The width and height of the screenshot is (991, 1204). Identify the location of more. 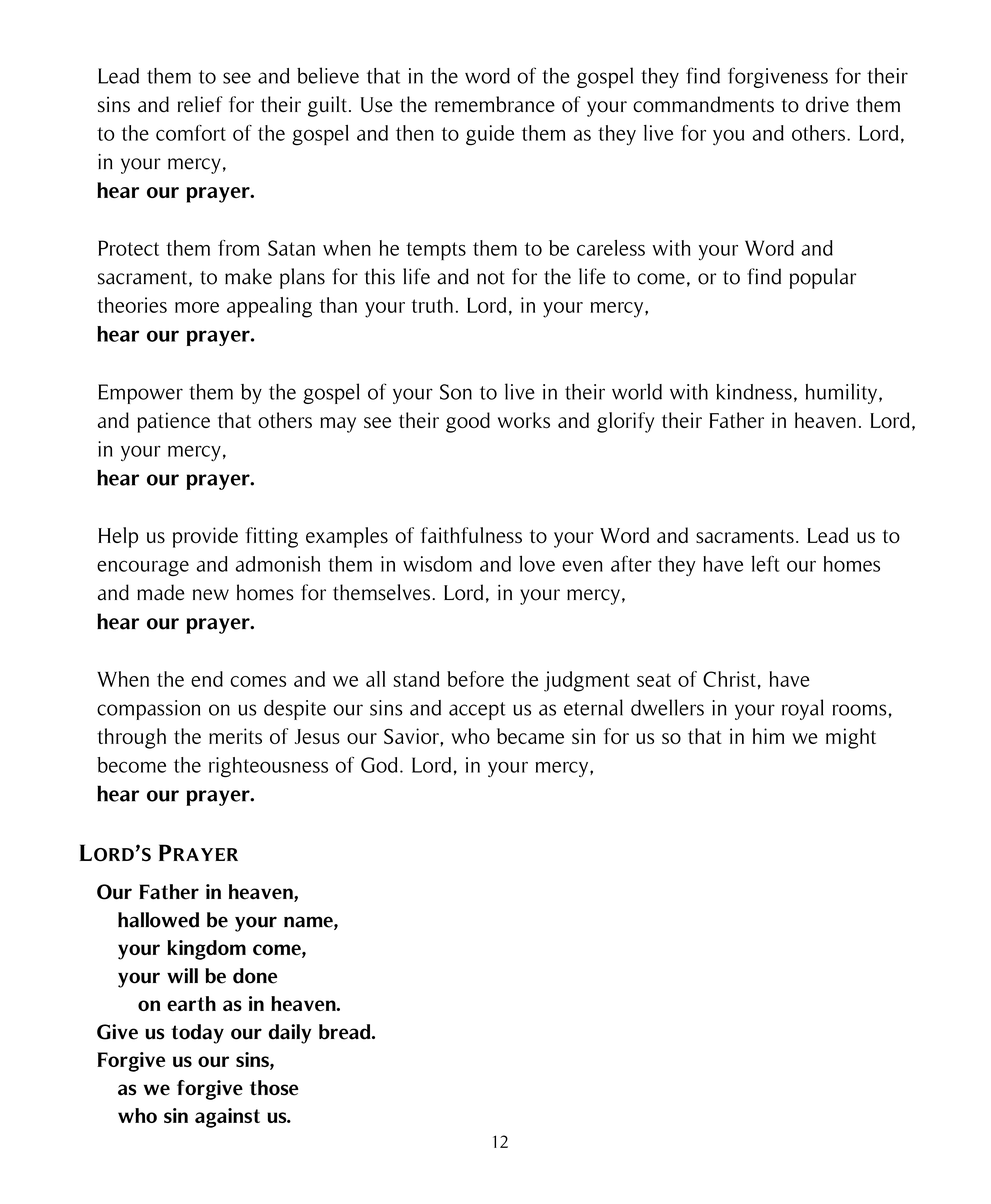
(197, 307).
